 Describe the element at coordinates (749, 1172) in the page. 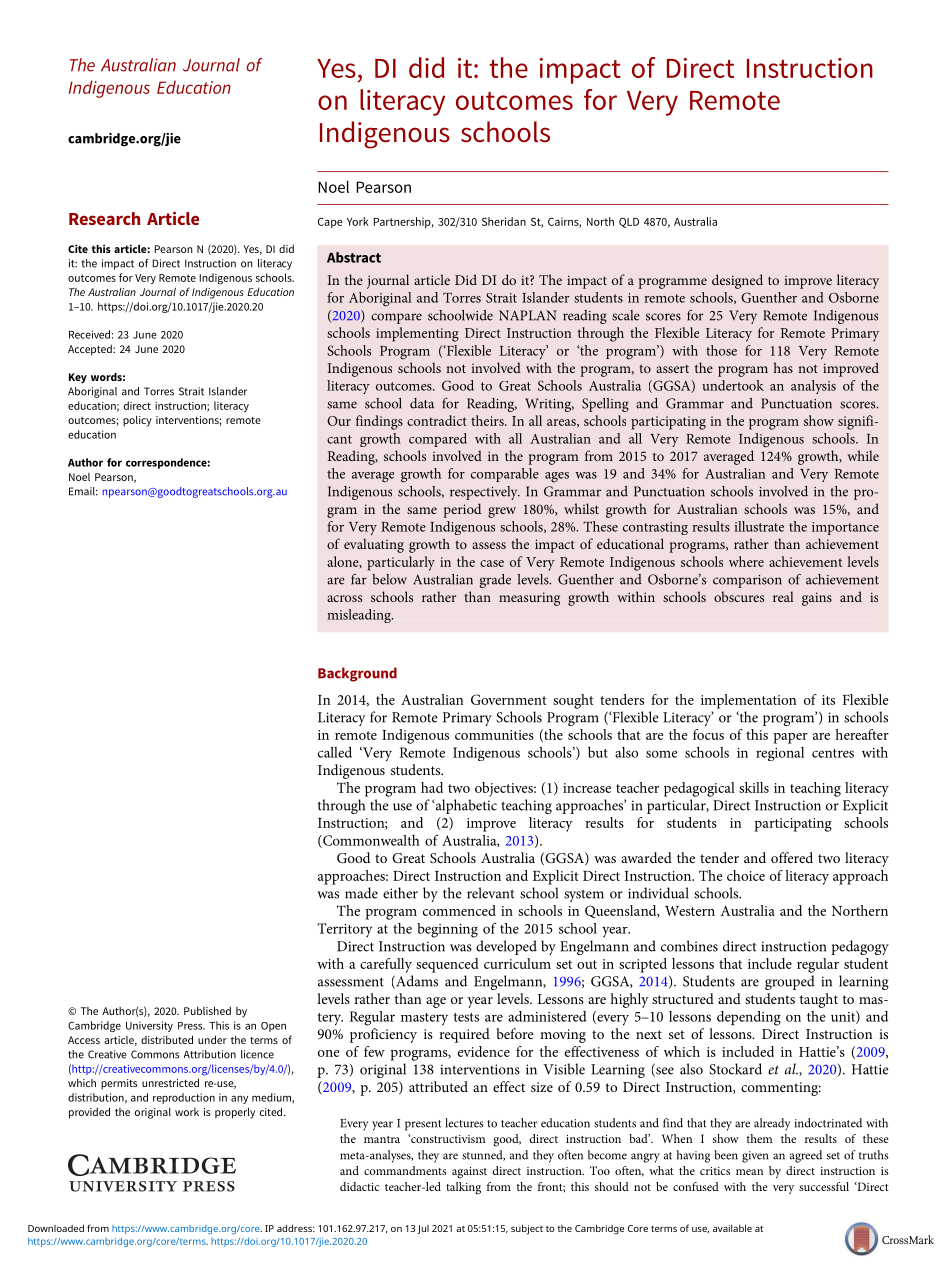

I see `mean` at that location.
